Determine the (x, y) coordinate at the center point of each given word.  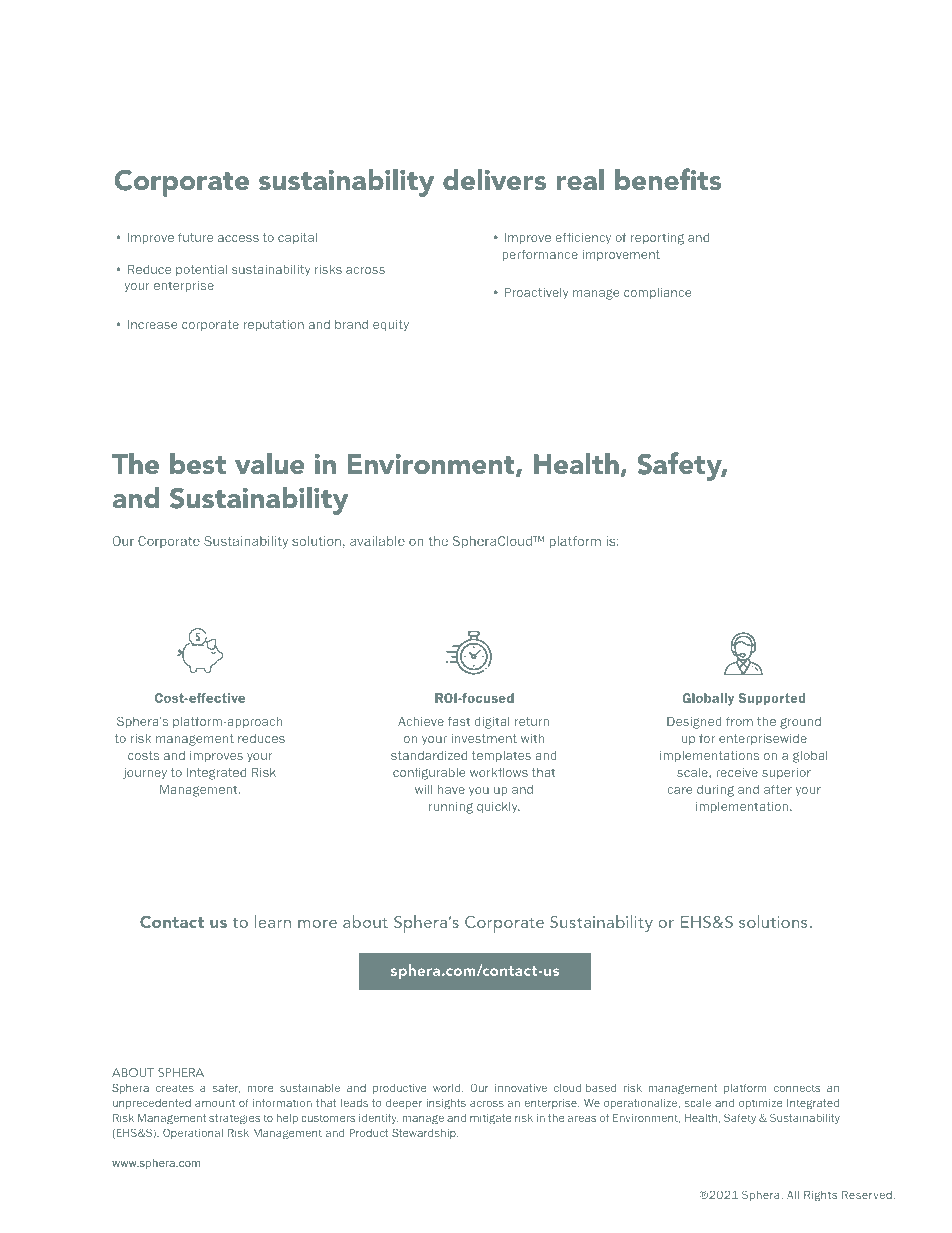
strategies (234, 1119)
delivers (494, 180)
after (778, 789)
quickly (498, 808)
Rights (820, 1196)
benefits (668, 179)
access (238, 238)
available (377, 541)
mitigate (491, 1119)
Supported (771, 699)
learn (273, 921)
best (198, 464)
